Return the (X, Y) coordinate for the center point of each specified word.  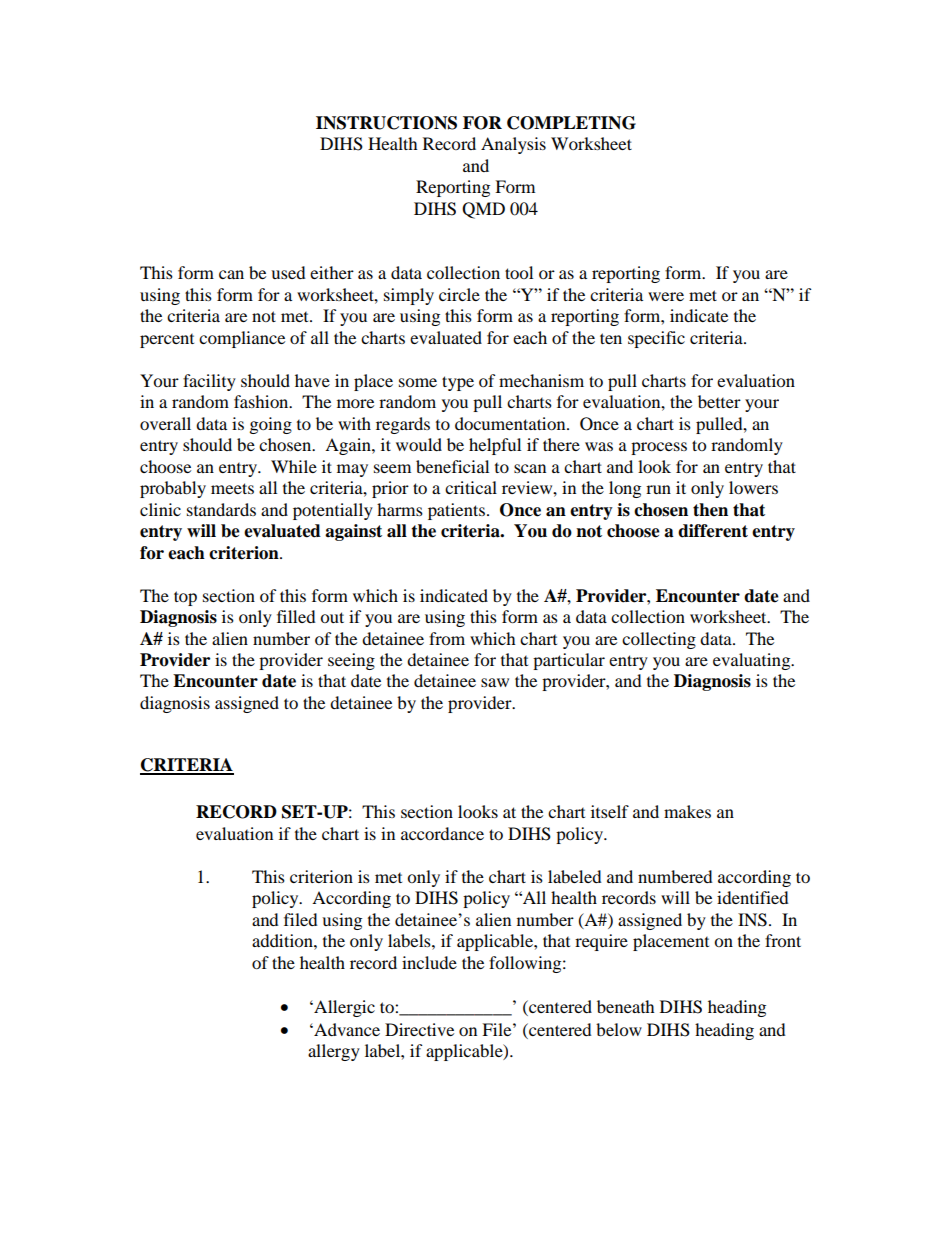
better (719, 401)
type (458, 383)
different (713, 531)
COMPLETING (571, 123)
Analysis (513, 145)
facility (209, 382)
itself (610, 811)
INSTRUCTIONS (386, 123)
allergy (334, 1052)
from (447, 638)
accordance (442, 833)
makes (687, 811)
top (185, 598)
